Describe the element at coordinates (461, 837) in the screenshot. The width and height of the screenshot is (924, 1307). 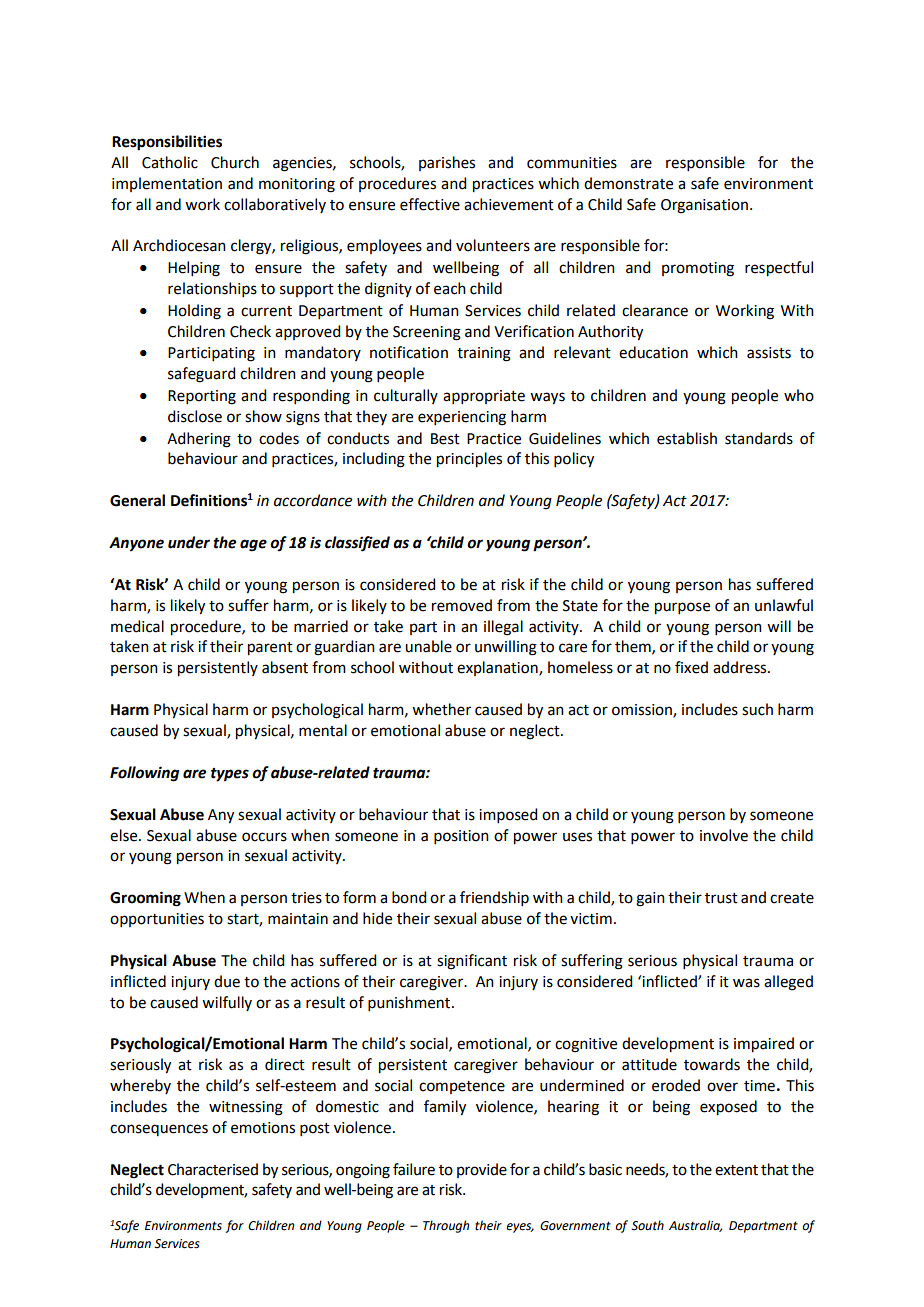
I see `position` at that location.
